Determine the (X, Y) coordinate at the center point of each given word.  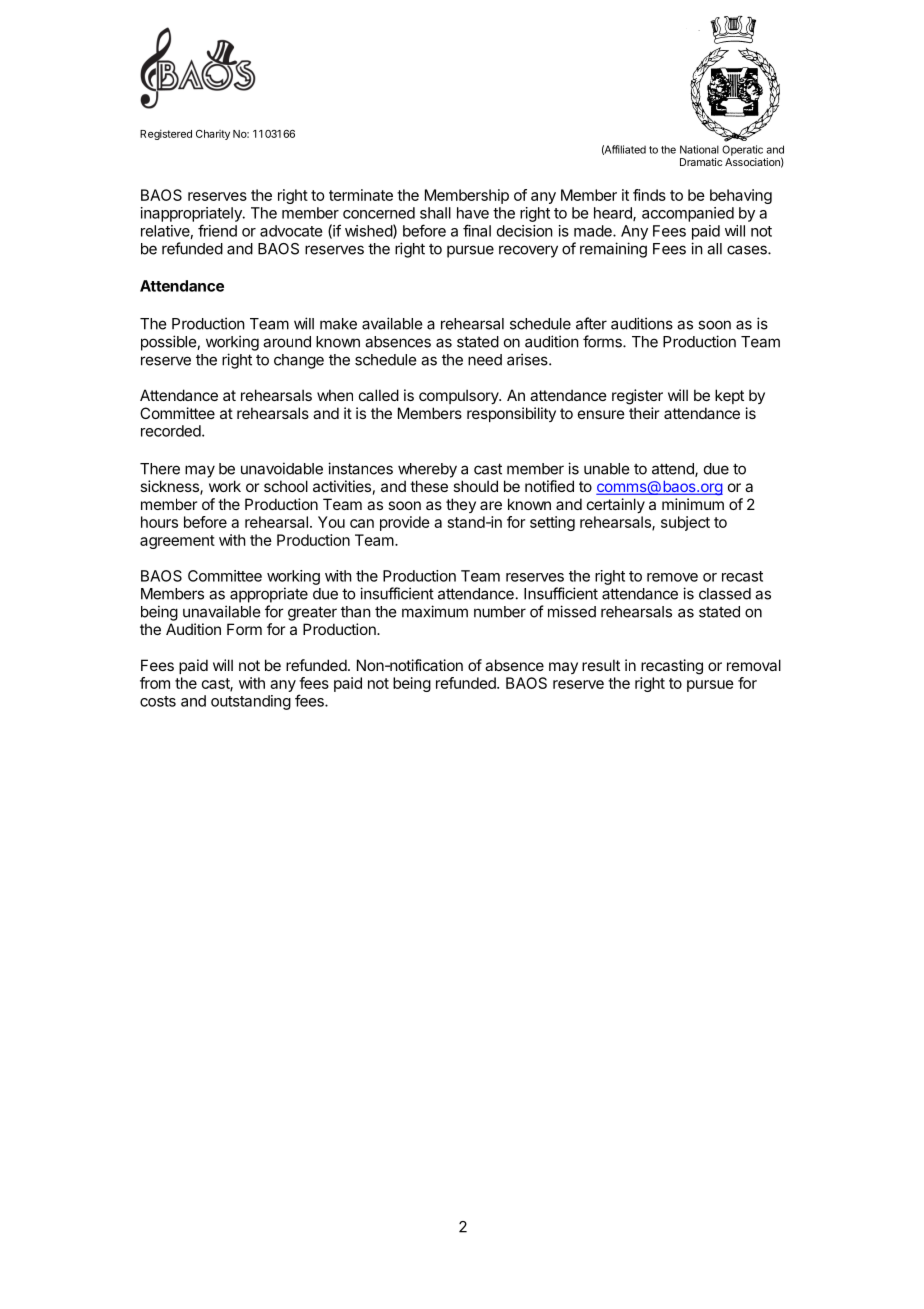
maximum (435, 611)
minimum (693, 504)
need (485, 360)
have (473, 213)
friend (217, 230)
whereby (427, 470)
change (299, 361)
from (155, 683)
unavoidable (282, 468)
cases (748, 250)
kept (729, 396)
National (699, 149)
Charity (213, 135)
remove (672, 577)
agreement (177, 542)
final (477, 230)
